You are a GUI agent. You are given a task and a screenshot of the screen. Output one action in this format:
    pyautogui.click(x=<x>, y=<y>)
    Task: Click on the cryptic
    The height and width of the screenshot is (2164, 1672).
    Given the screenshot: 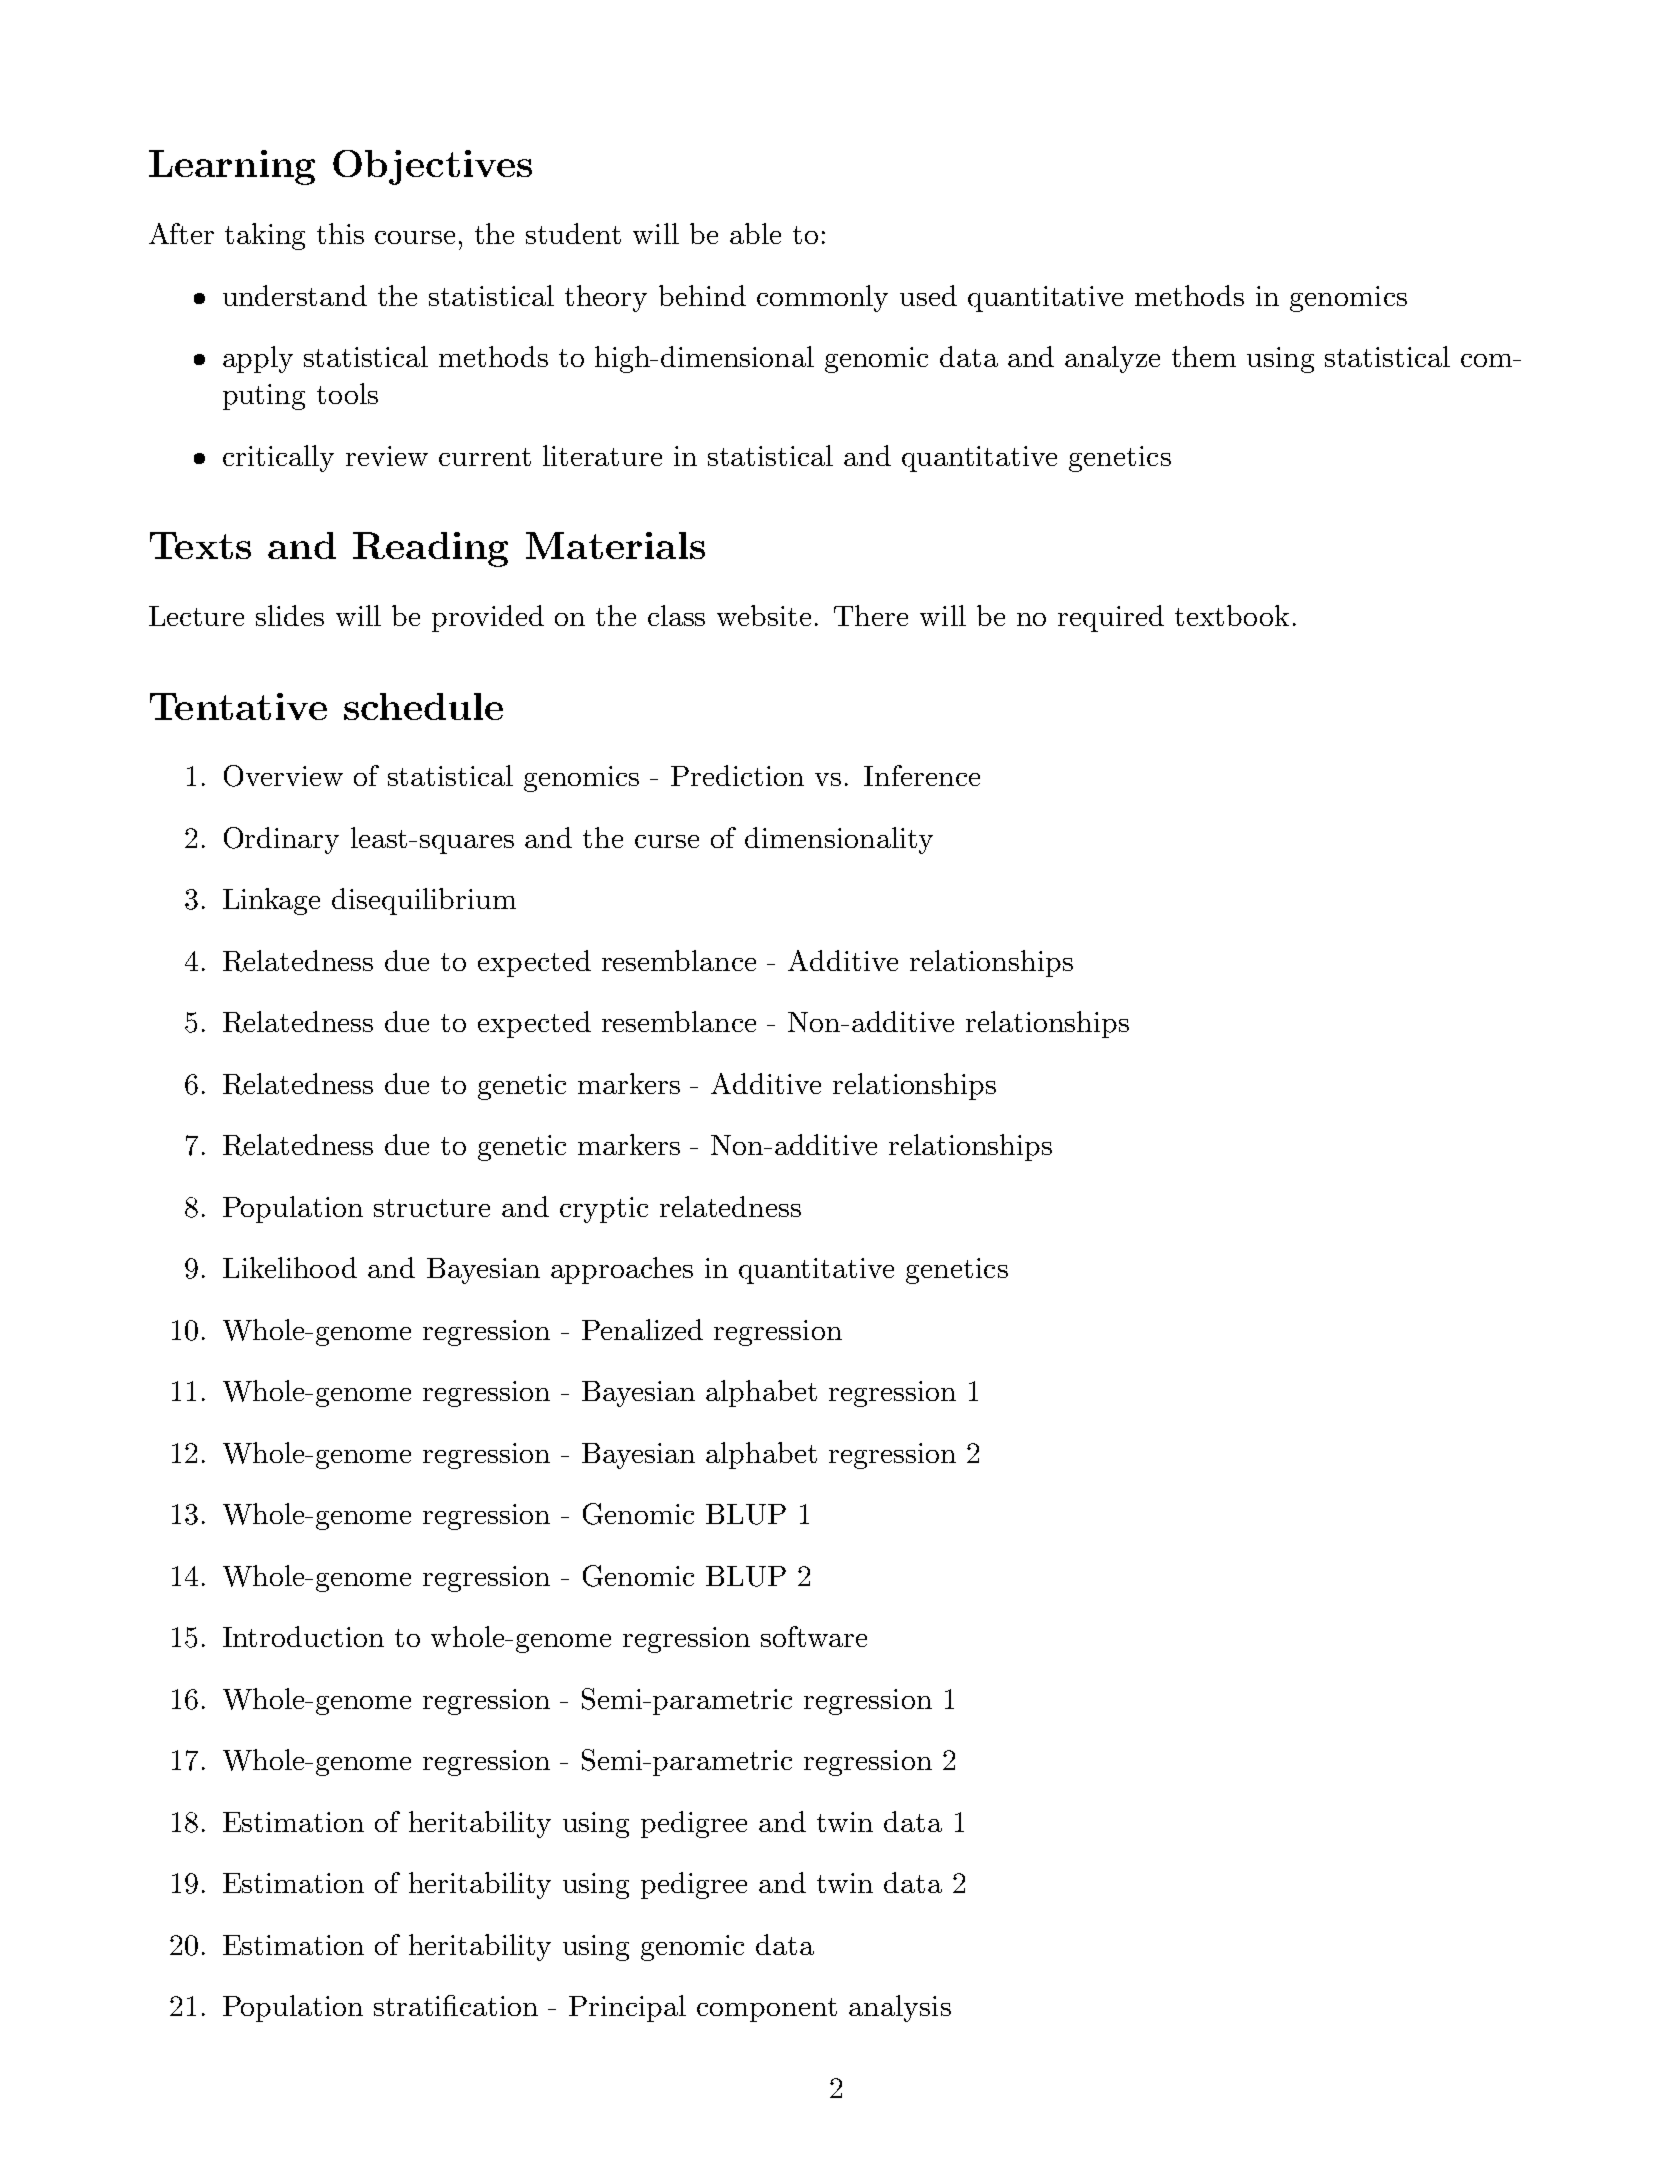 What is the action you would take?
    pyautogui.click(x=604, y=1210)
